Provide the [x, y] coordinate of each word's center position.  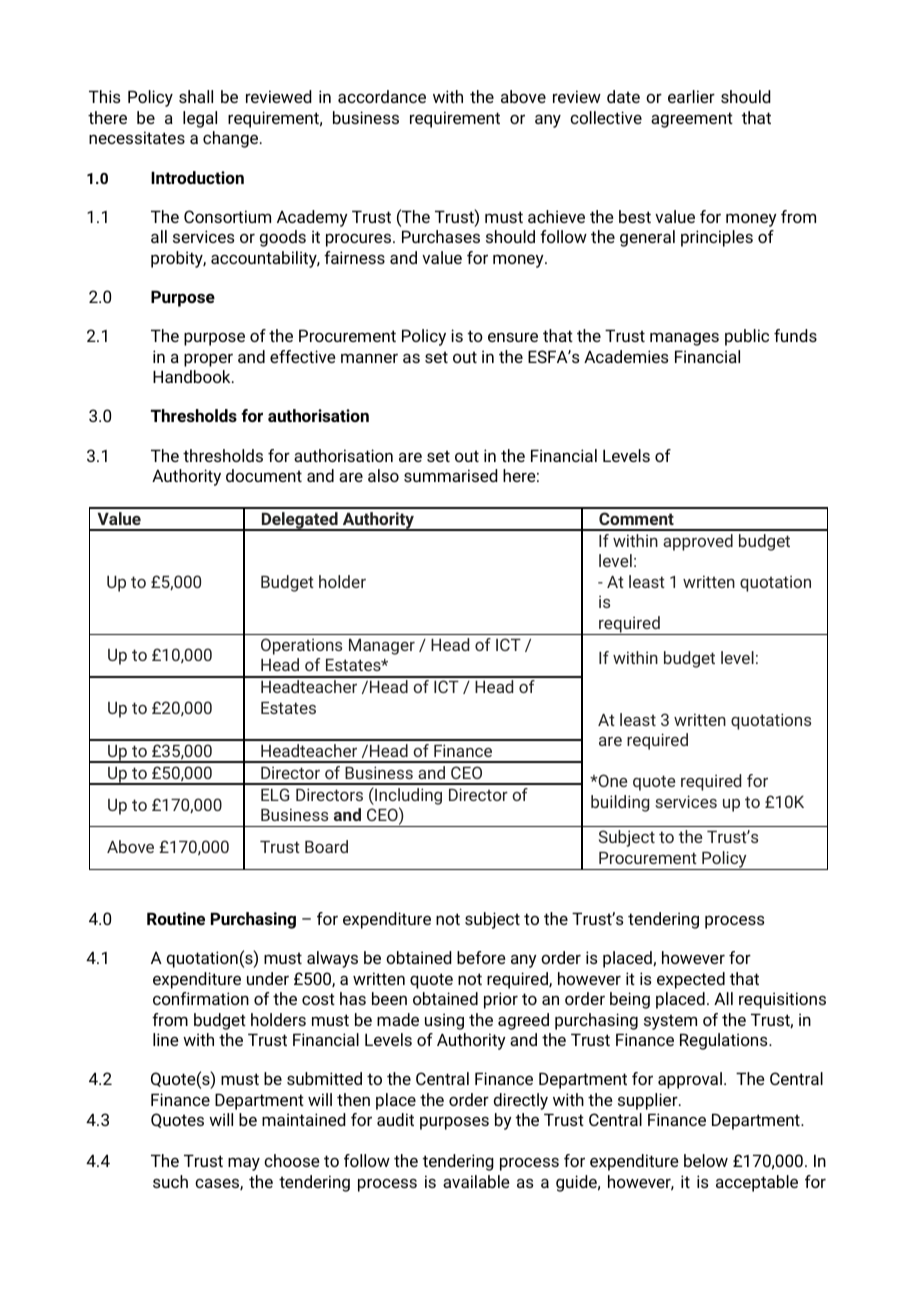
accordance [382, 96]
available [476, 1181]
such [170, 1181]
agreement [692, 120]
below [706, 1160]
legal [200, 119]
